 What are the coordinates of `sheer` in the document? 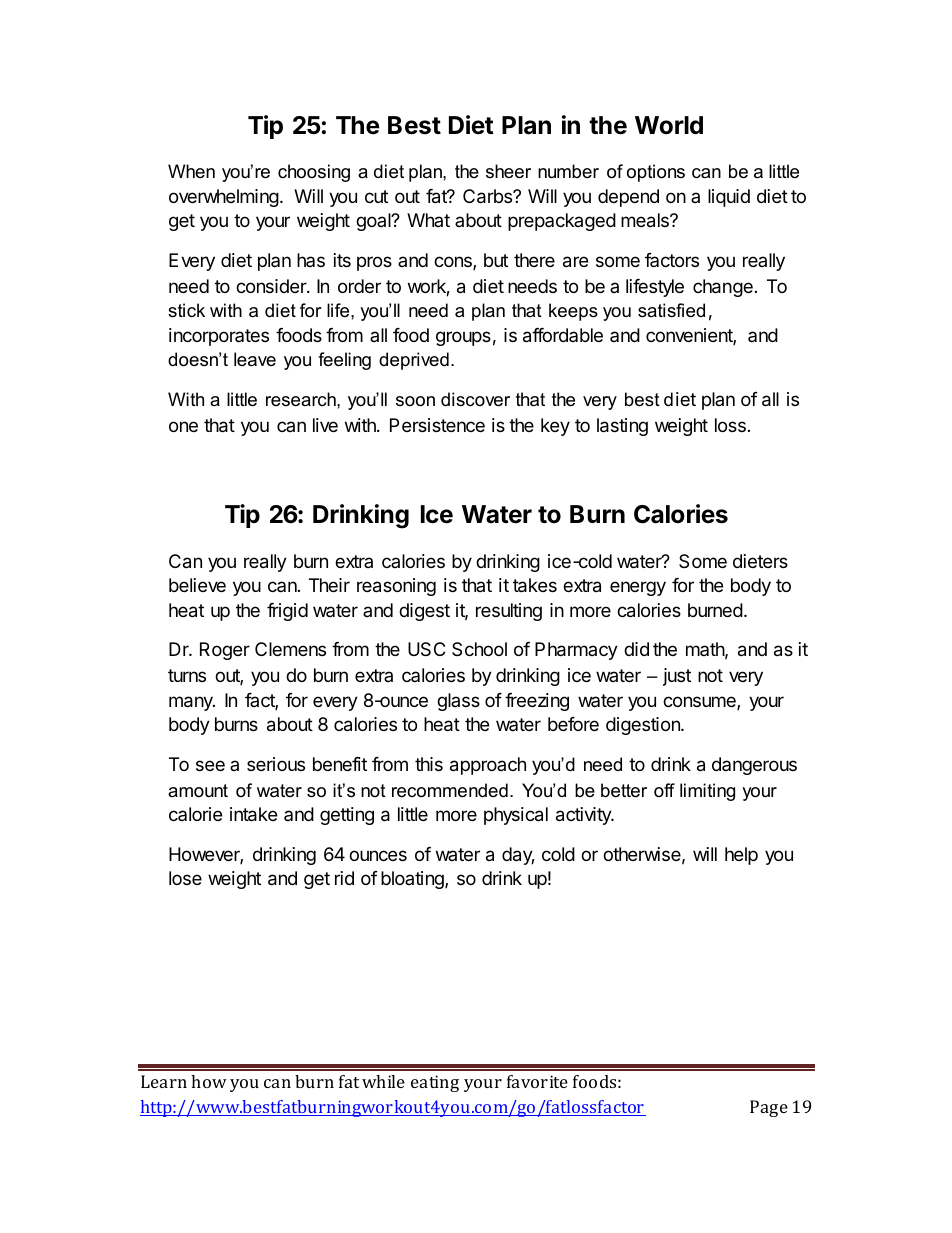 It's located at (508, 171).
